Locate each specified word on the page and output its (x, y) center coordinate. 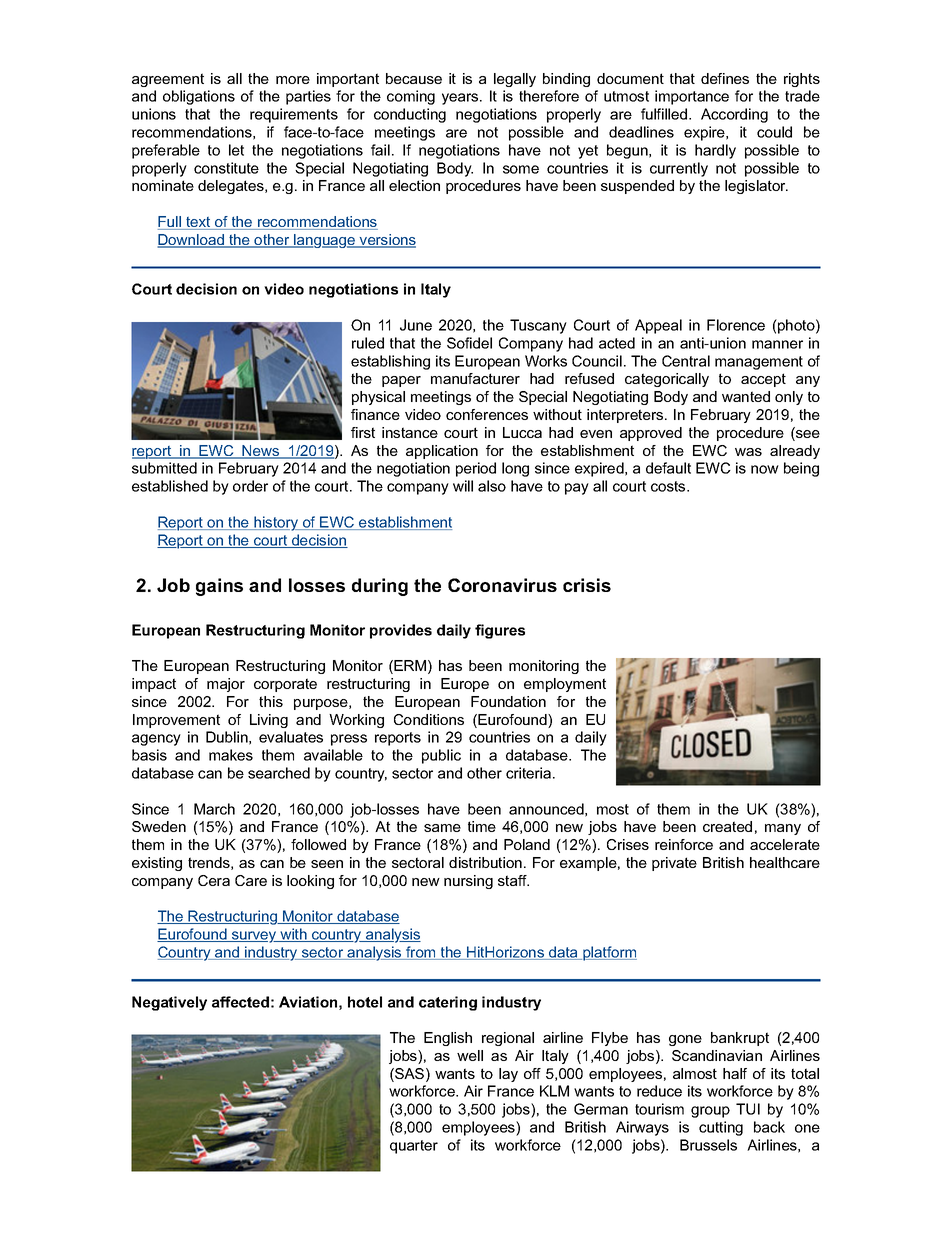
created (727, 826)
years (461, 99)
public (441, 756)
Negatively (169, 1003)
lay (508, 1075)
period (476, 469)
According (734, 115)
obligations (199, 97)
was (748, 452)
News (261, 452)
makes (231, 755)
